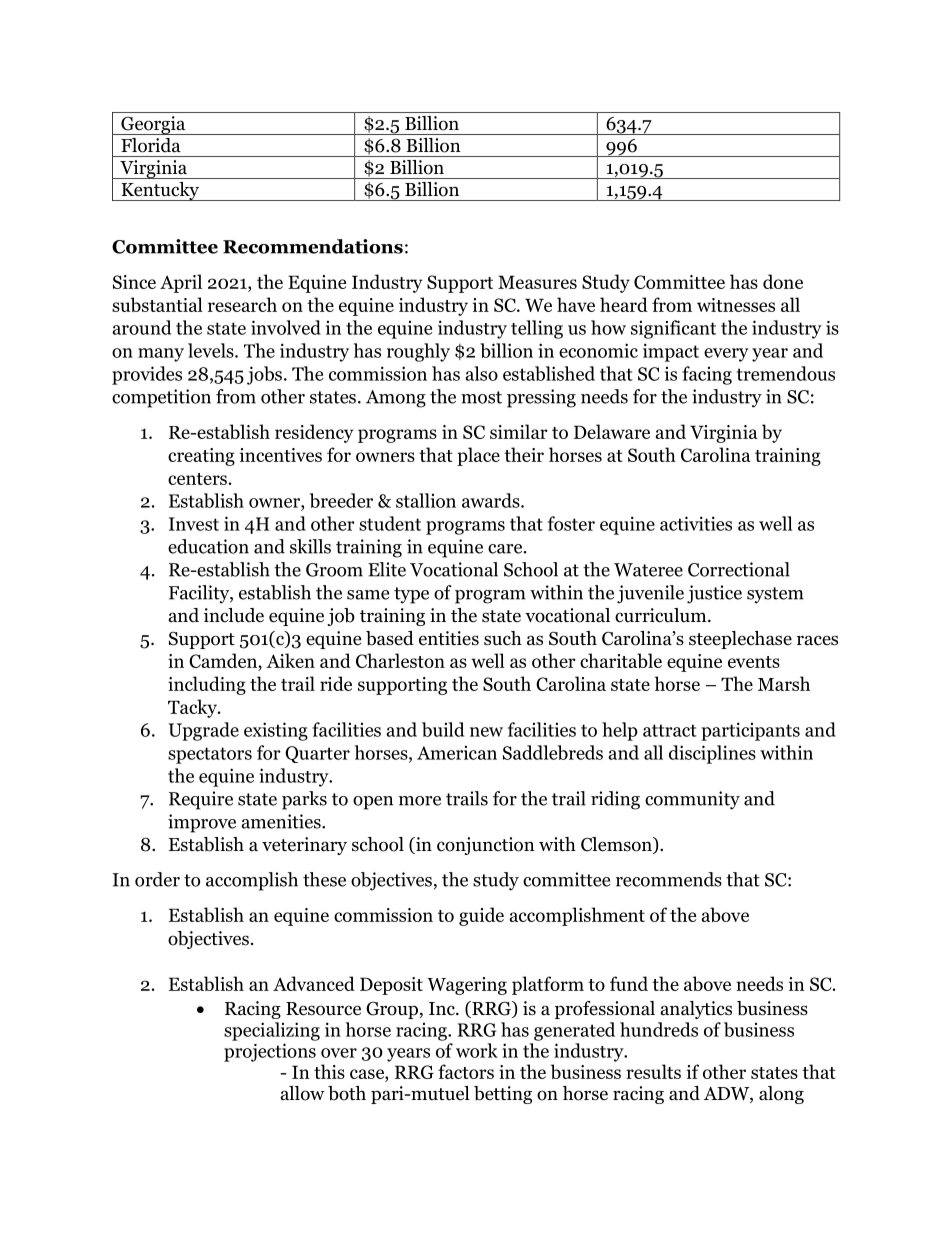 The height and width of the page is (1233, 952). What do you see at coordinates (492, 500) in the page?
I see `awards` at bounding box center [492, 500].
